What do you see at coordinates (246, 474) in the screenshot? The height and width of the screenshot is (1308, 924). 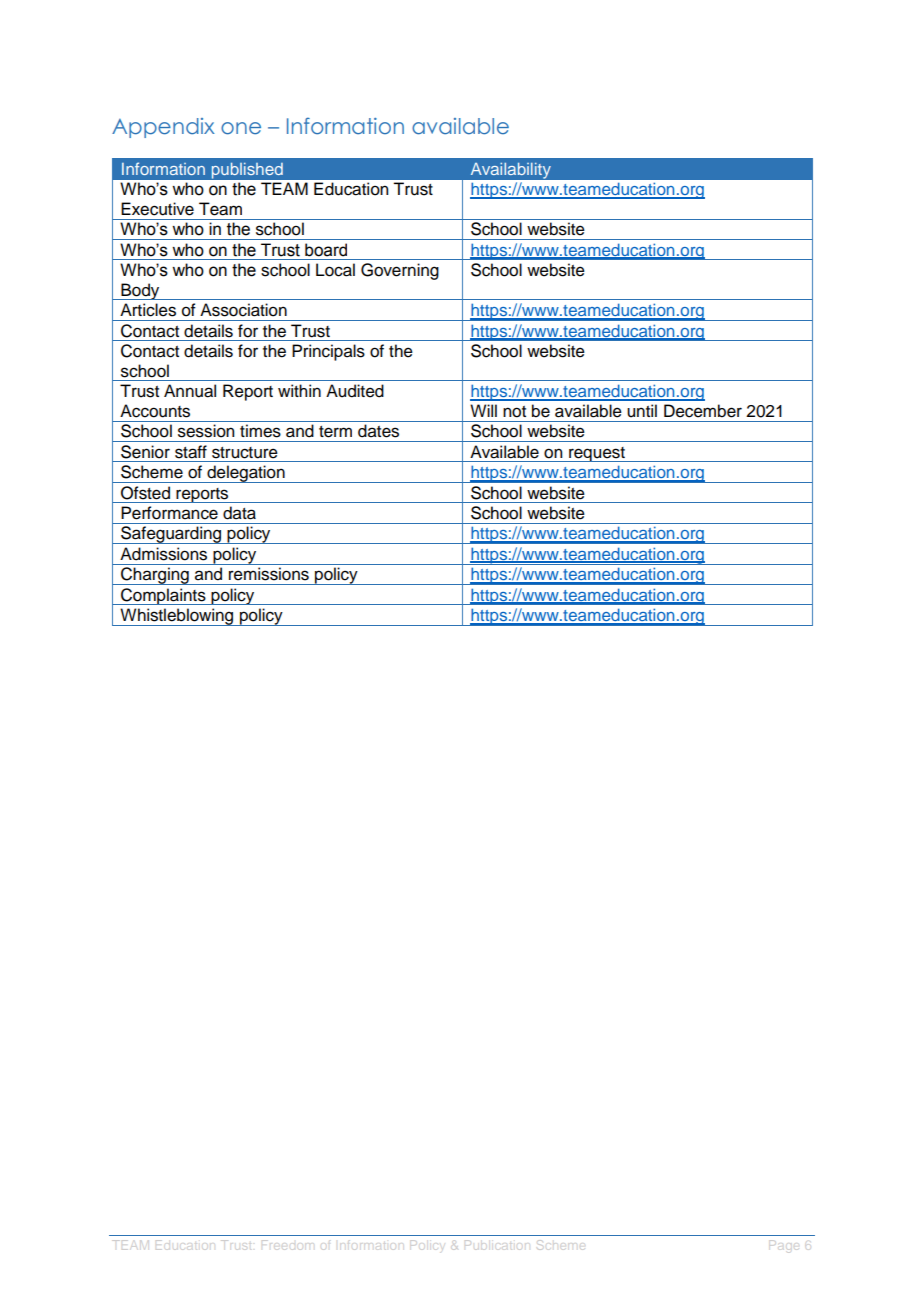 I see `delegation` at bounding box center [246, 474].
